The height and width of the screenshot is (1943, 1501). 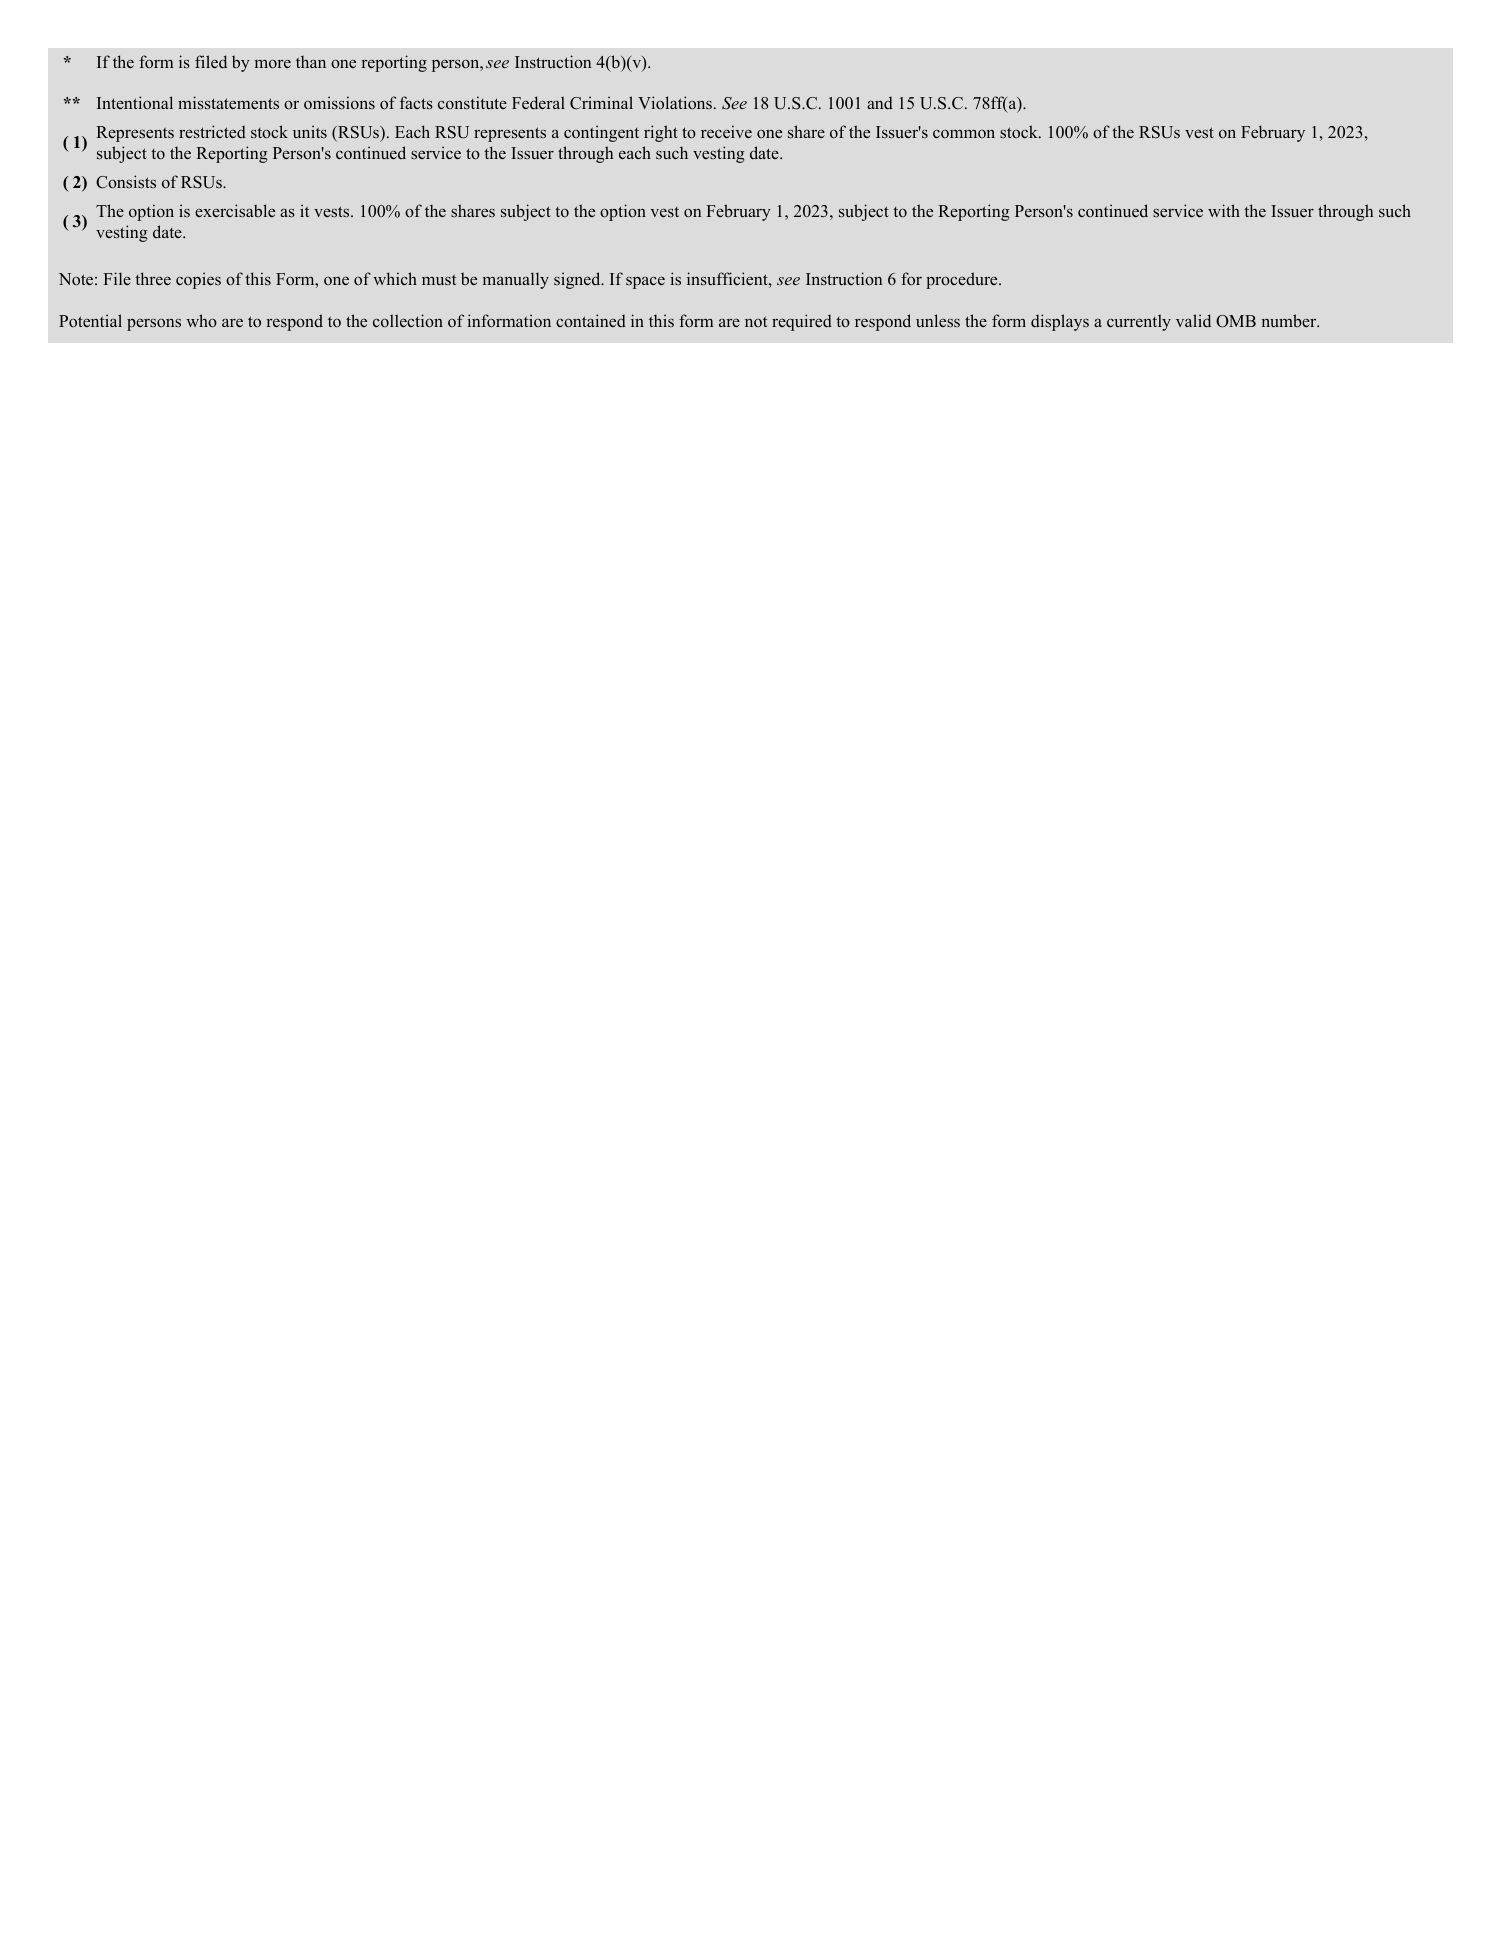 What do you see at coordinates (880, 103) in the screenshot?
I see `and` at bounding box center [880, 103].
